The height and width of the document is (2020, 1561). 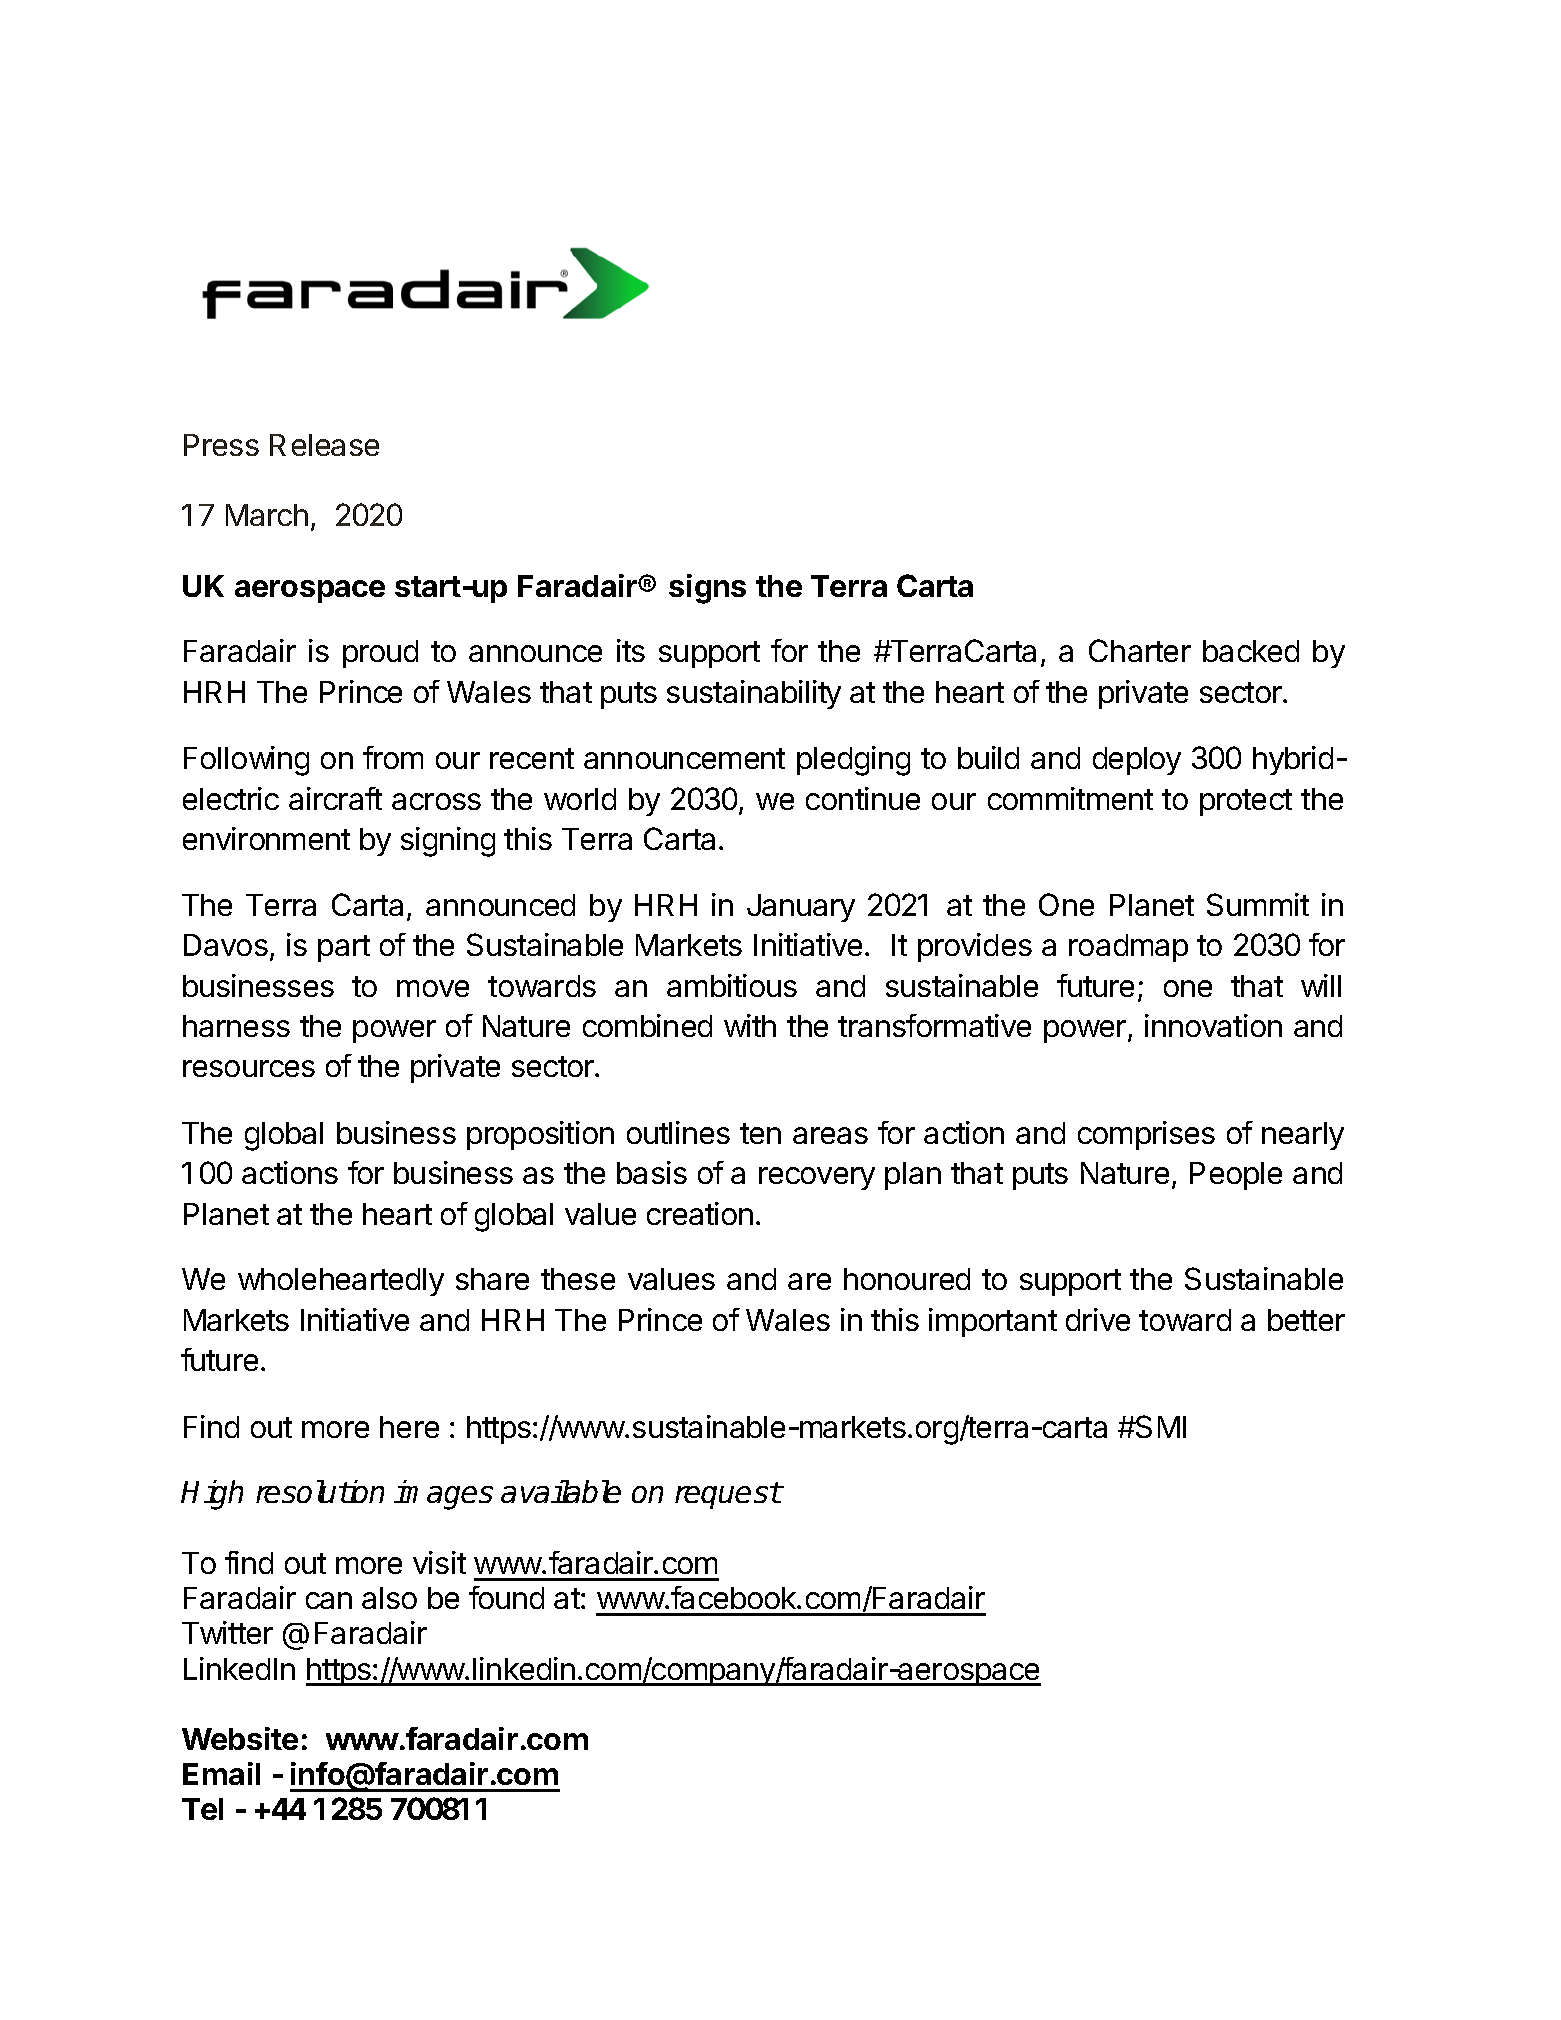 I want to click on deploy, so click(x=1137, y=761).
